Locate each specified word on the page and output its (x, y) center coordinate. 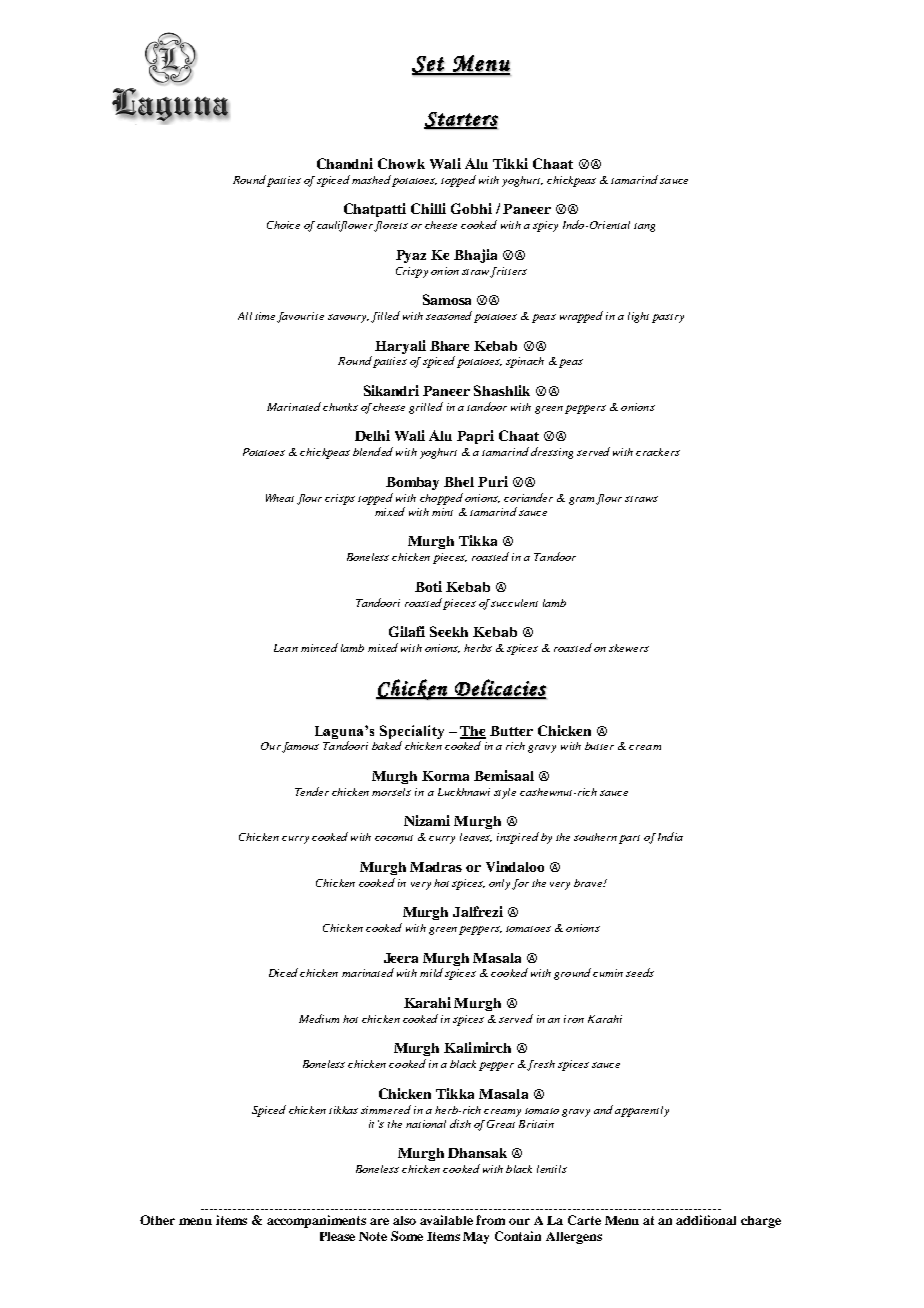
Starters (461, 120)
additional (706, 1220)
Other (157, 1220)
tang (644, 227)
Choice (283, 225)
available (446, 1220)
